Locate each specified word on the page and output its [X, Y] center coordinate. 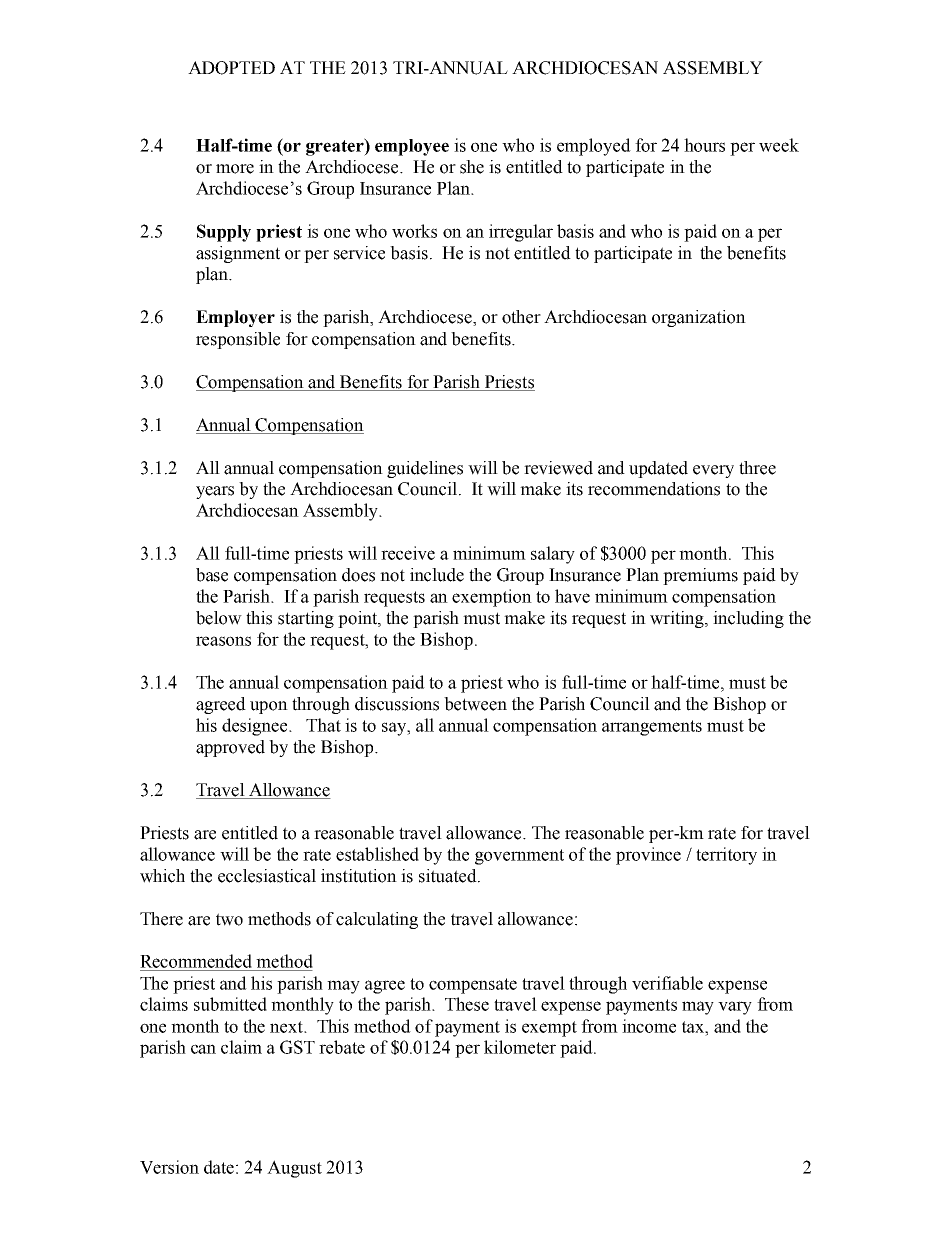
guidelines [425, 469]
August [294, 1169]
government [519, 857]
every [713, 471]
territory [726, 856]
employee [412, 147]
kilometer [520, 1047]
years [215, 492]
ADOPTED [231, 68]
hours [704, 145]
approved [230, 748]
